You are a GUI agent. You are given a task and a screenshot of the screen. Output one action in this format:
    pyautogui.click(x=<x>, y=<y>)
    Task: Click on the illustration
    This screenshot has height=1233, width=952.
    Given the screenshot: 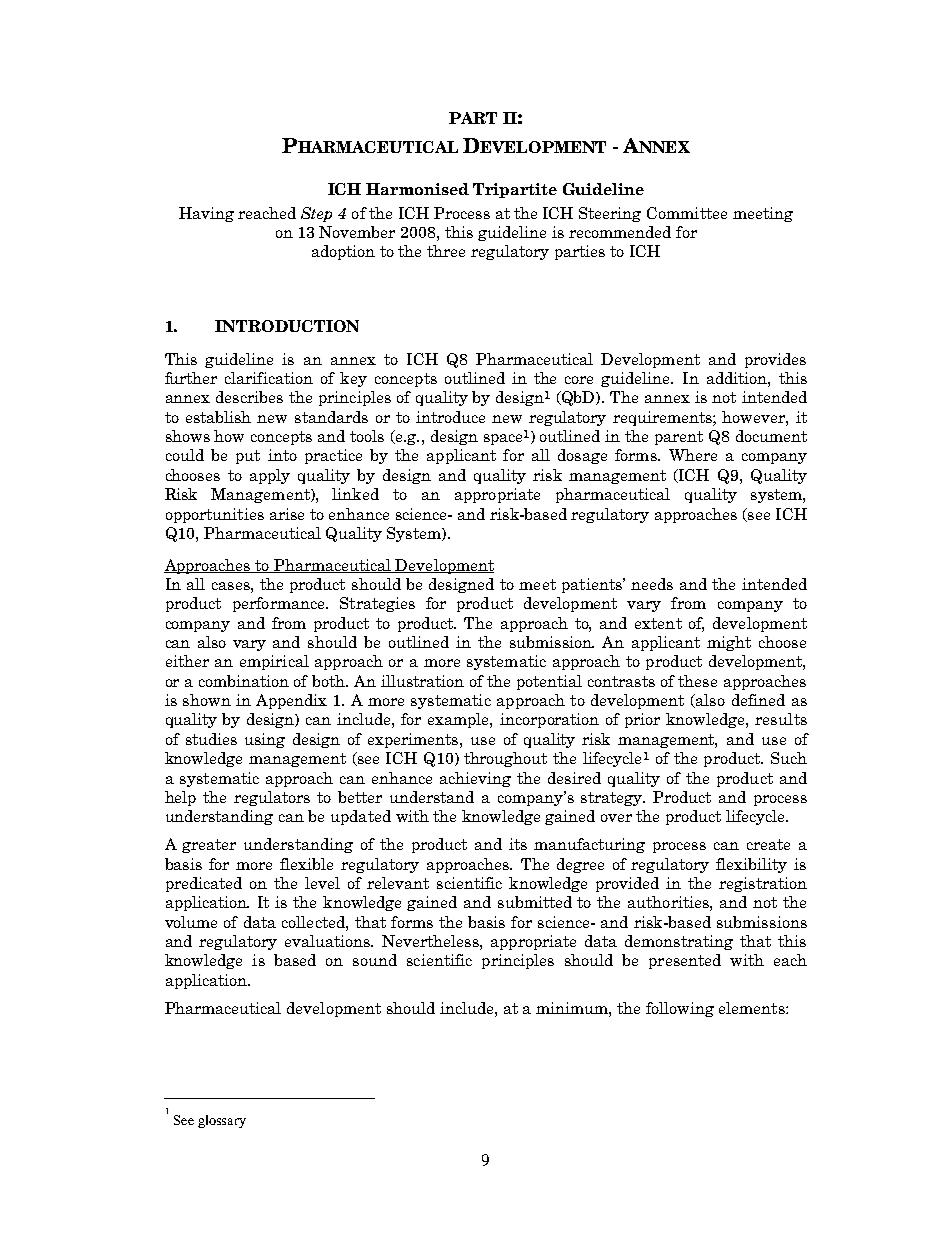 What is the action you would take?
    pyautogui.click(x=422, y=681)
